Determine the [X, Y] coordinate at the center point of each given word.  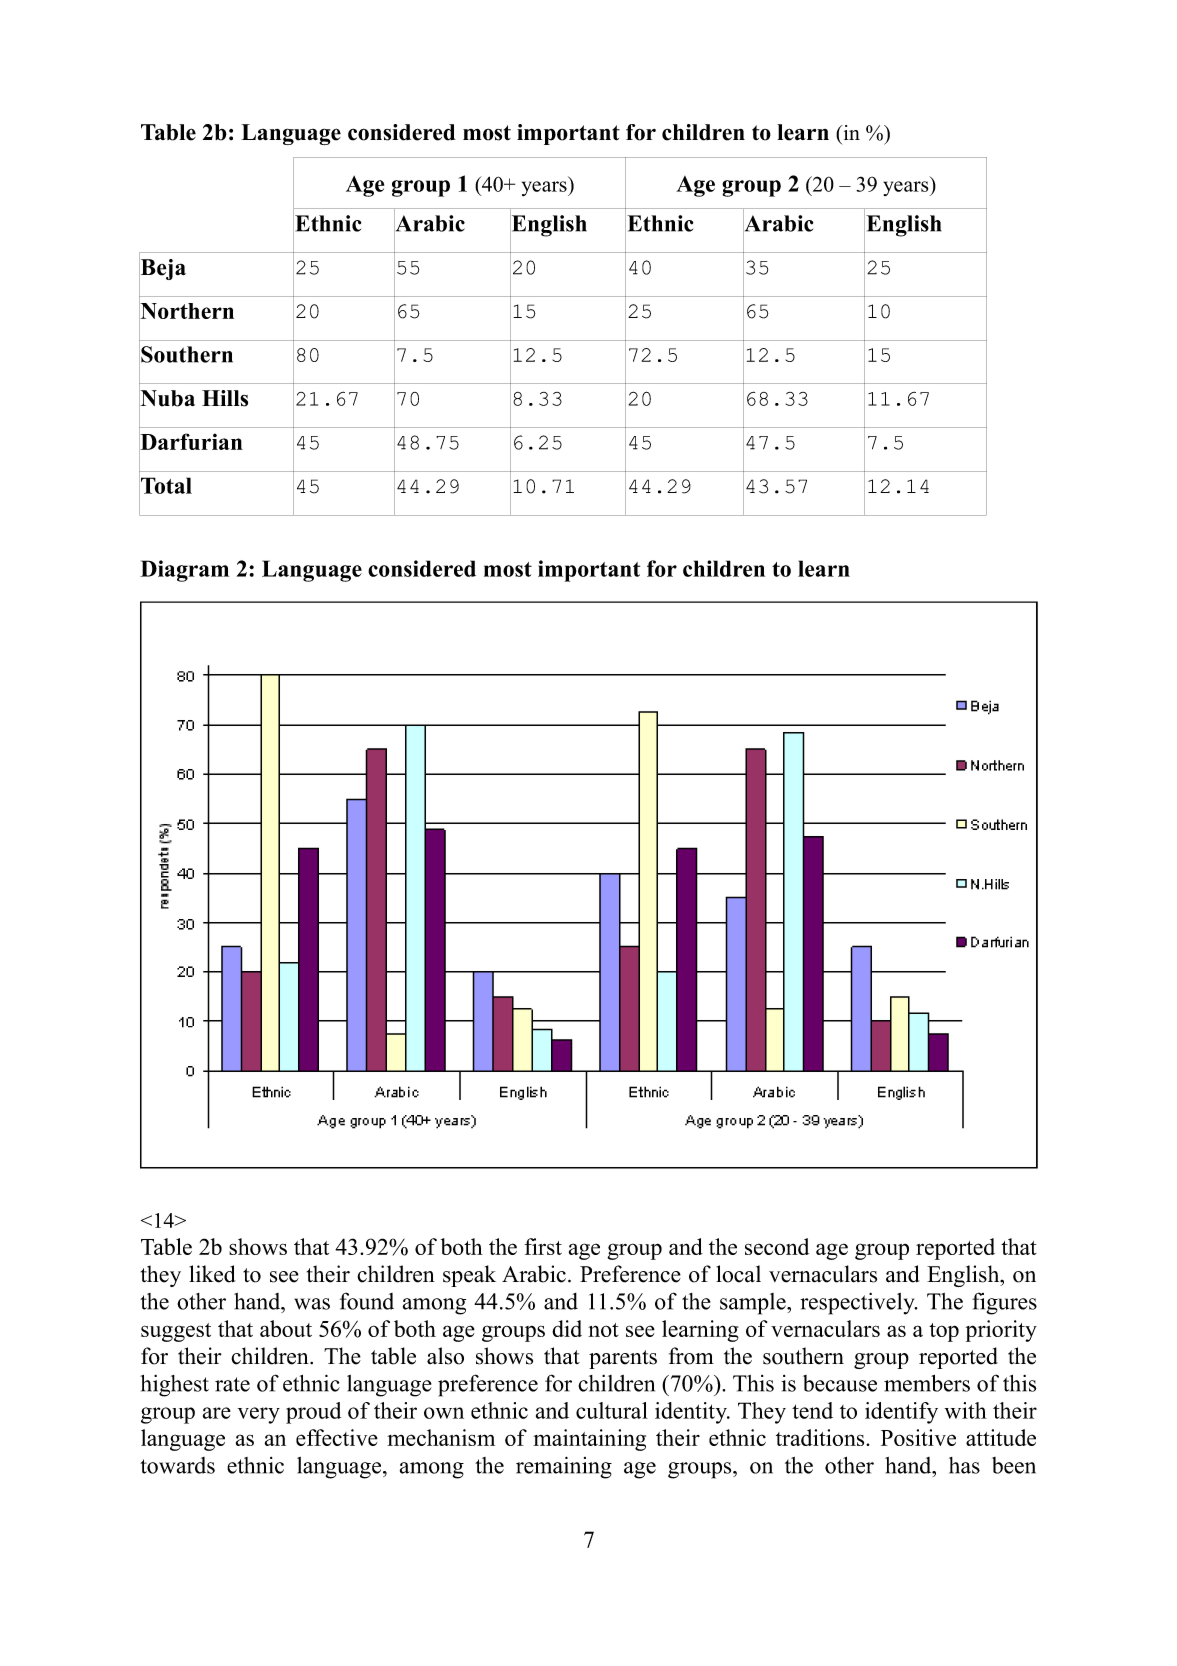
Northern [186, 311]
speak [469, 1276]
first [543, 1246]
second [777, 1246]
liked [212, 1274]
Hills [225, 398]
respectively [858, 1304]
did [567, 1328]
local [738, 1274]
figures [1004, 1303]
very [259, 1415]
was [312, 1304]
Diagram [184, 571]
